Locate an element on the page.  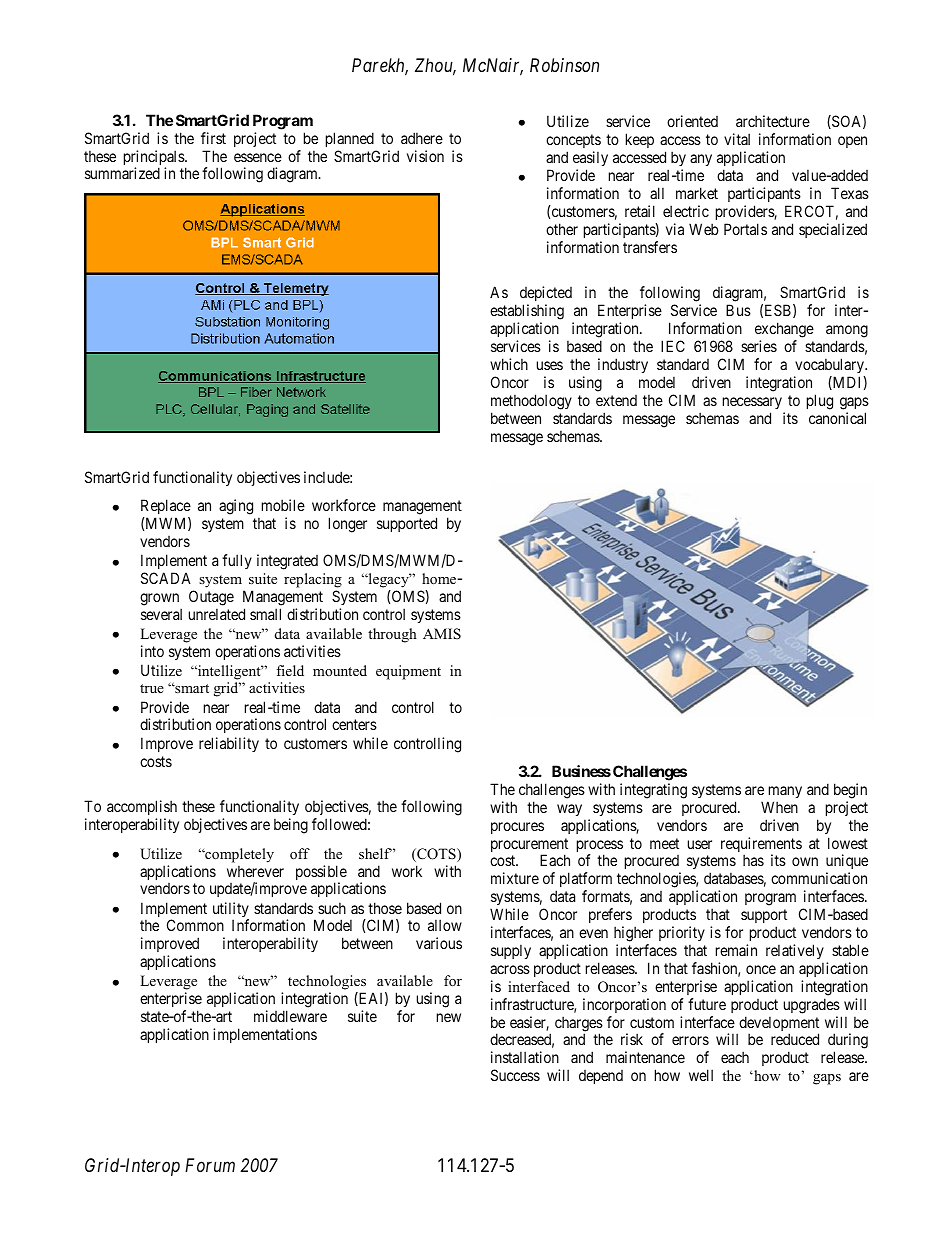
first is located at coordinates (213, 138).
